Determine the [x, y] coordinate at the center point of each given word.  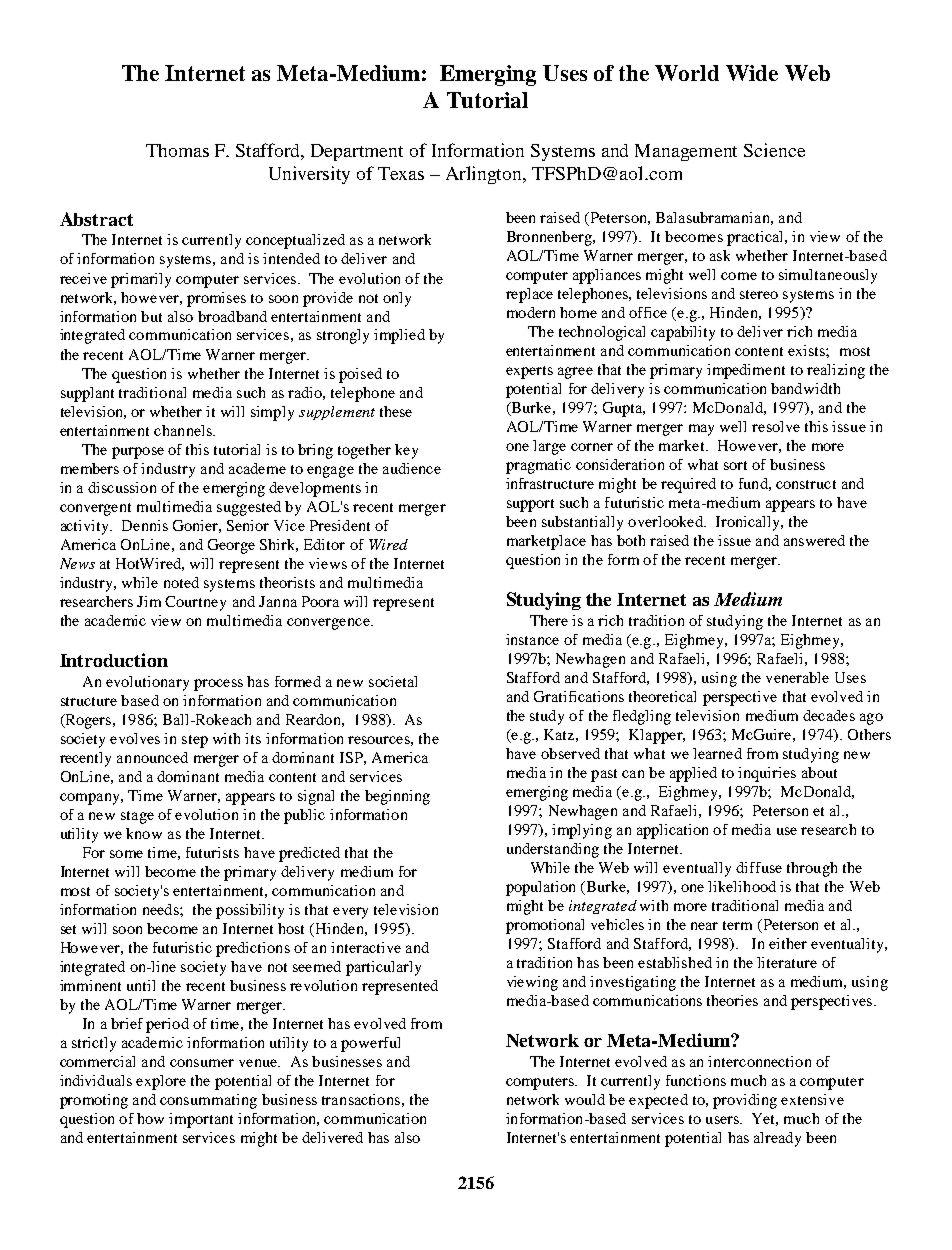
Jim [149, 601]
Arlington [485, 175]
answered [814, 540]
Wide [752, 73]
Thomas [177, 150]
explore [161, 1082]
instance [532, 639]
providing [745, 1101]
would [585, 1099]
